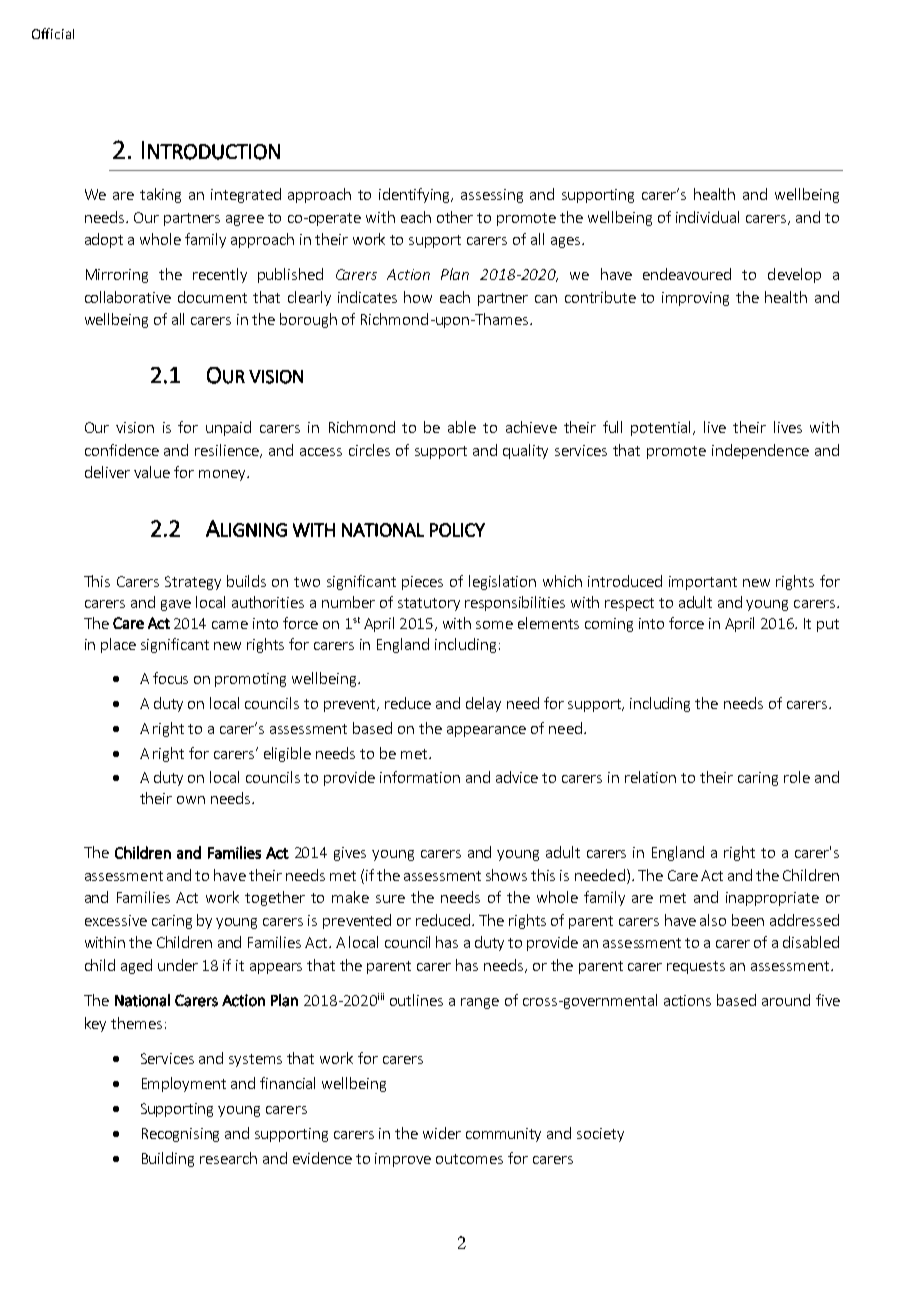 This page has width=924, height=1308. What do you see at coordinates (128, 297) in the page?
I see `collaborative` at bounding box center [128, 297].
